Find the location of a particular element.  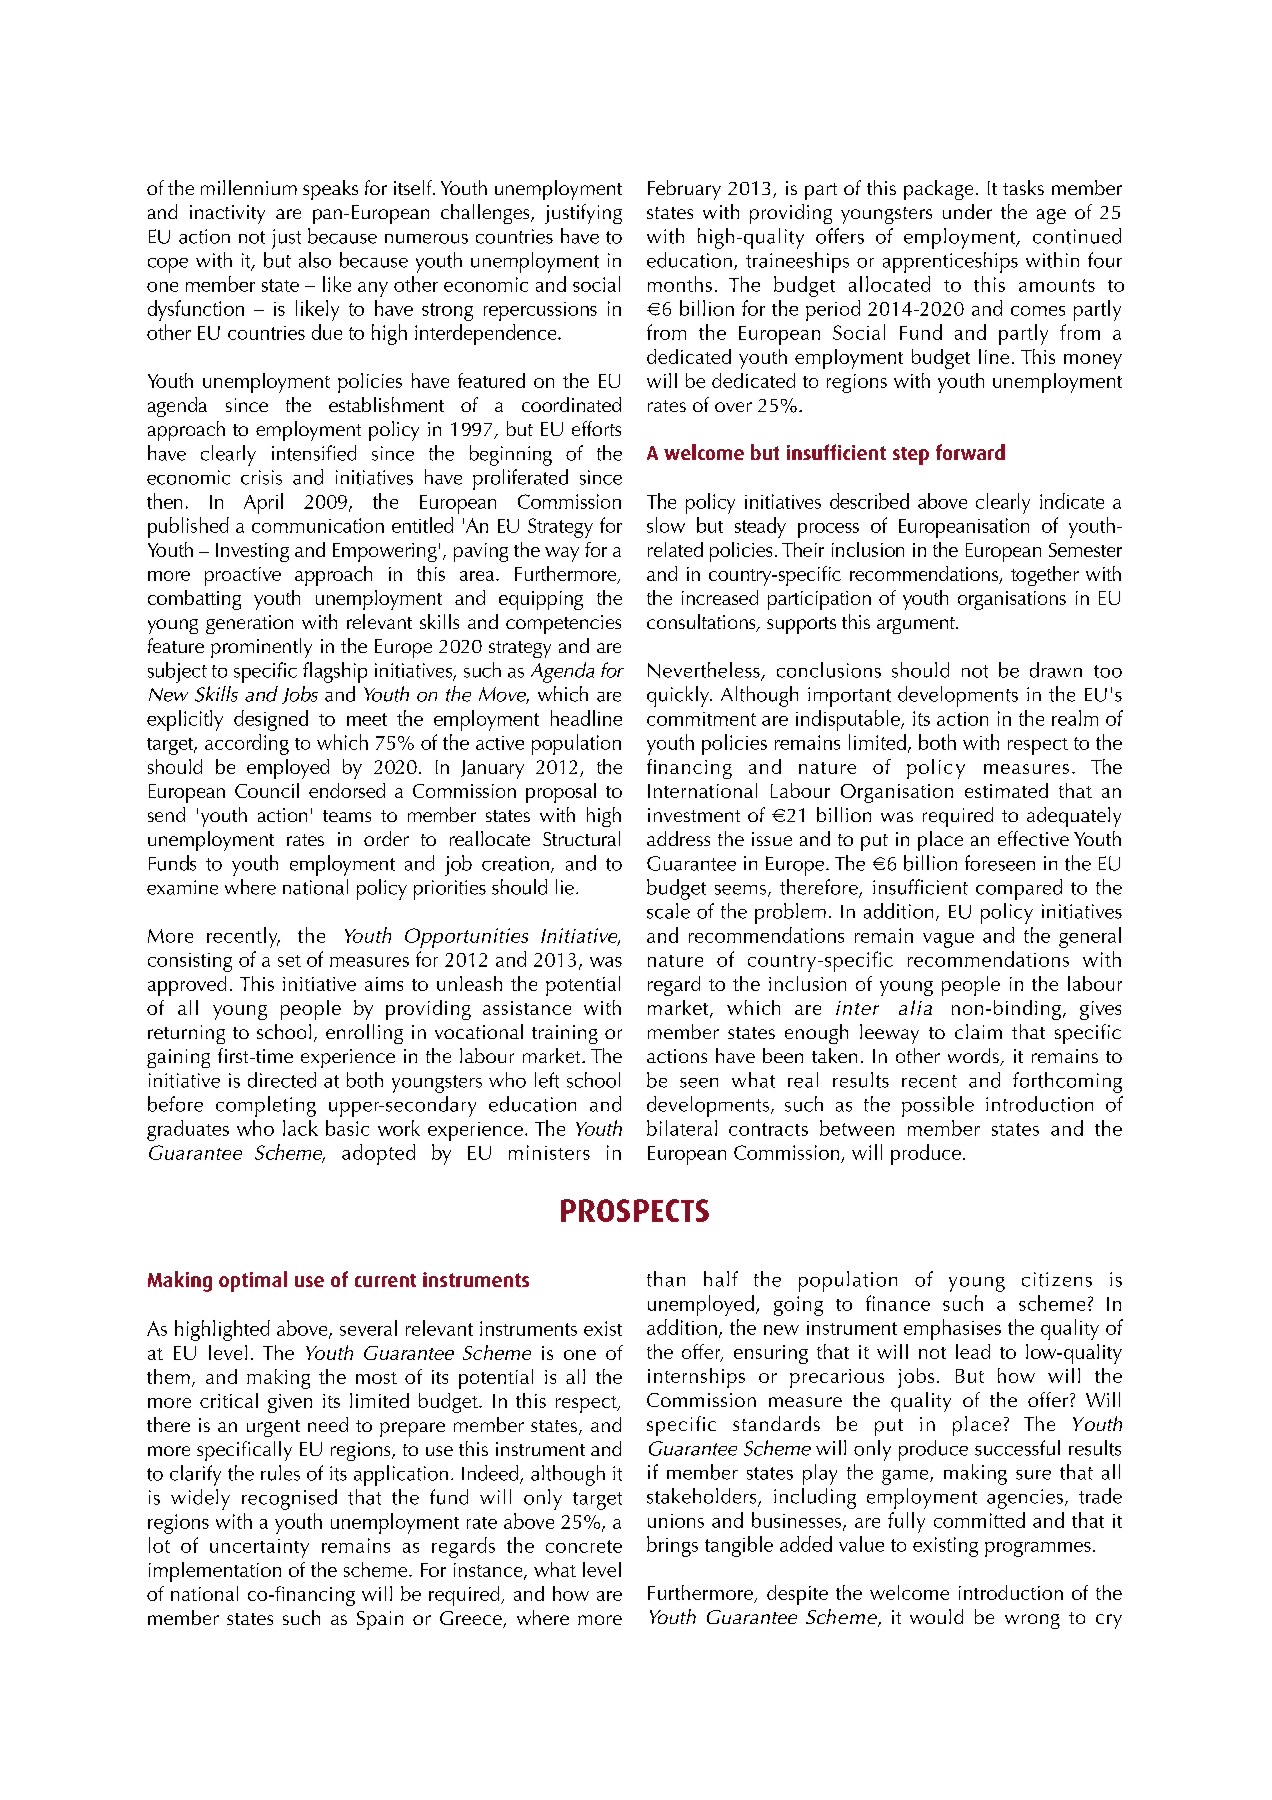

compared is located at coordinates (1019, 889).
